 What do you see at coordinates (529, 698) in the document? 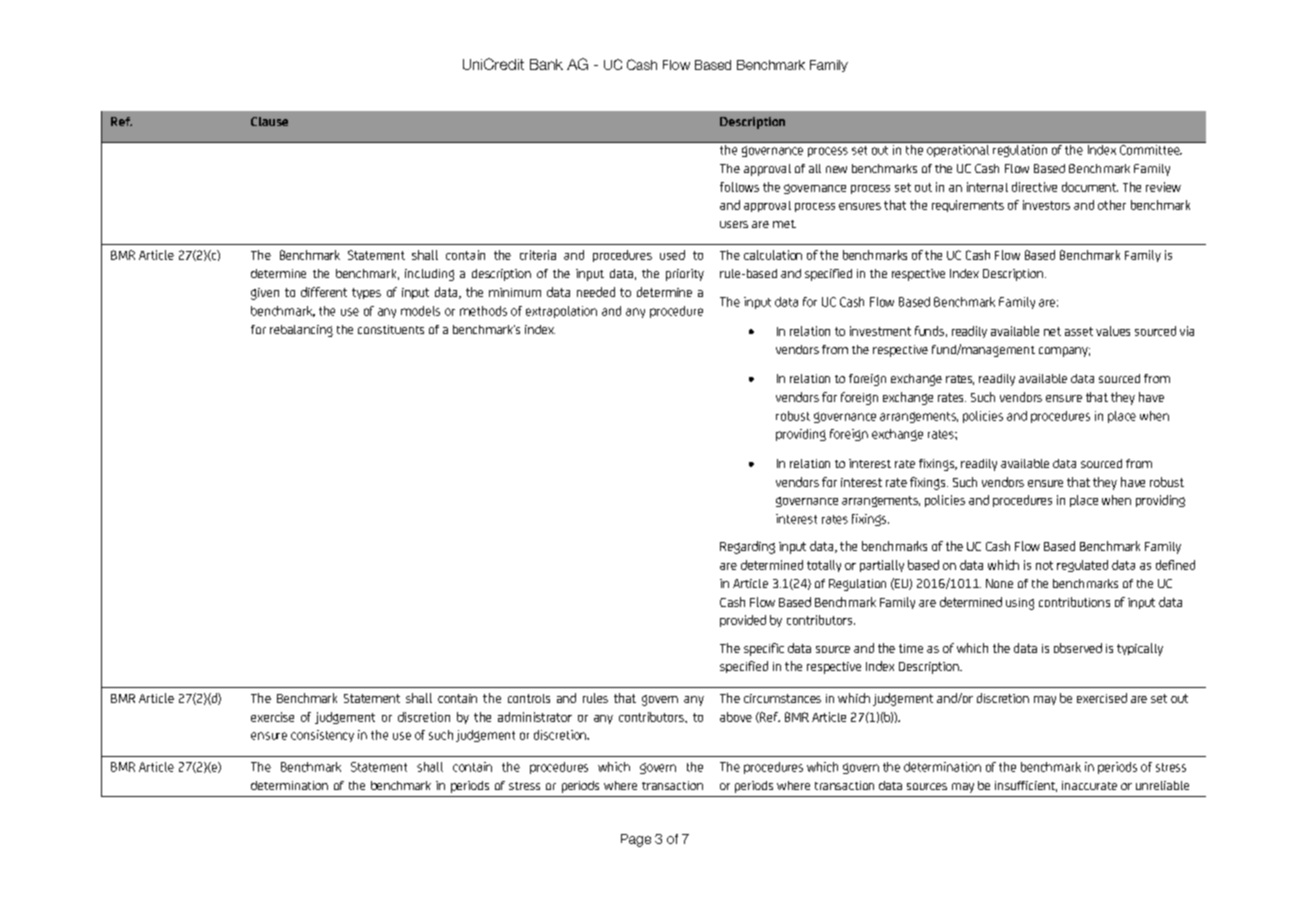
I see `controls` at bounding box center [529, 698].
